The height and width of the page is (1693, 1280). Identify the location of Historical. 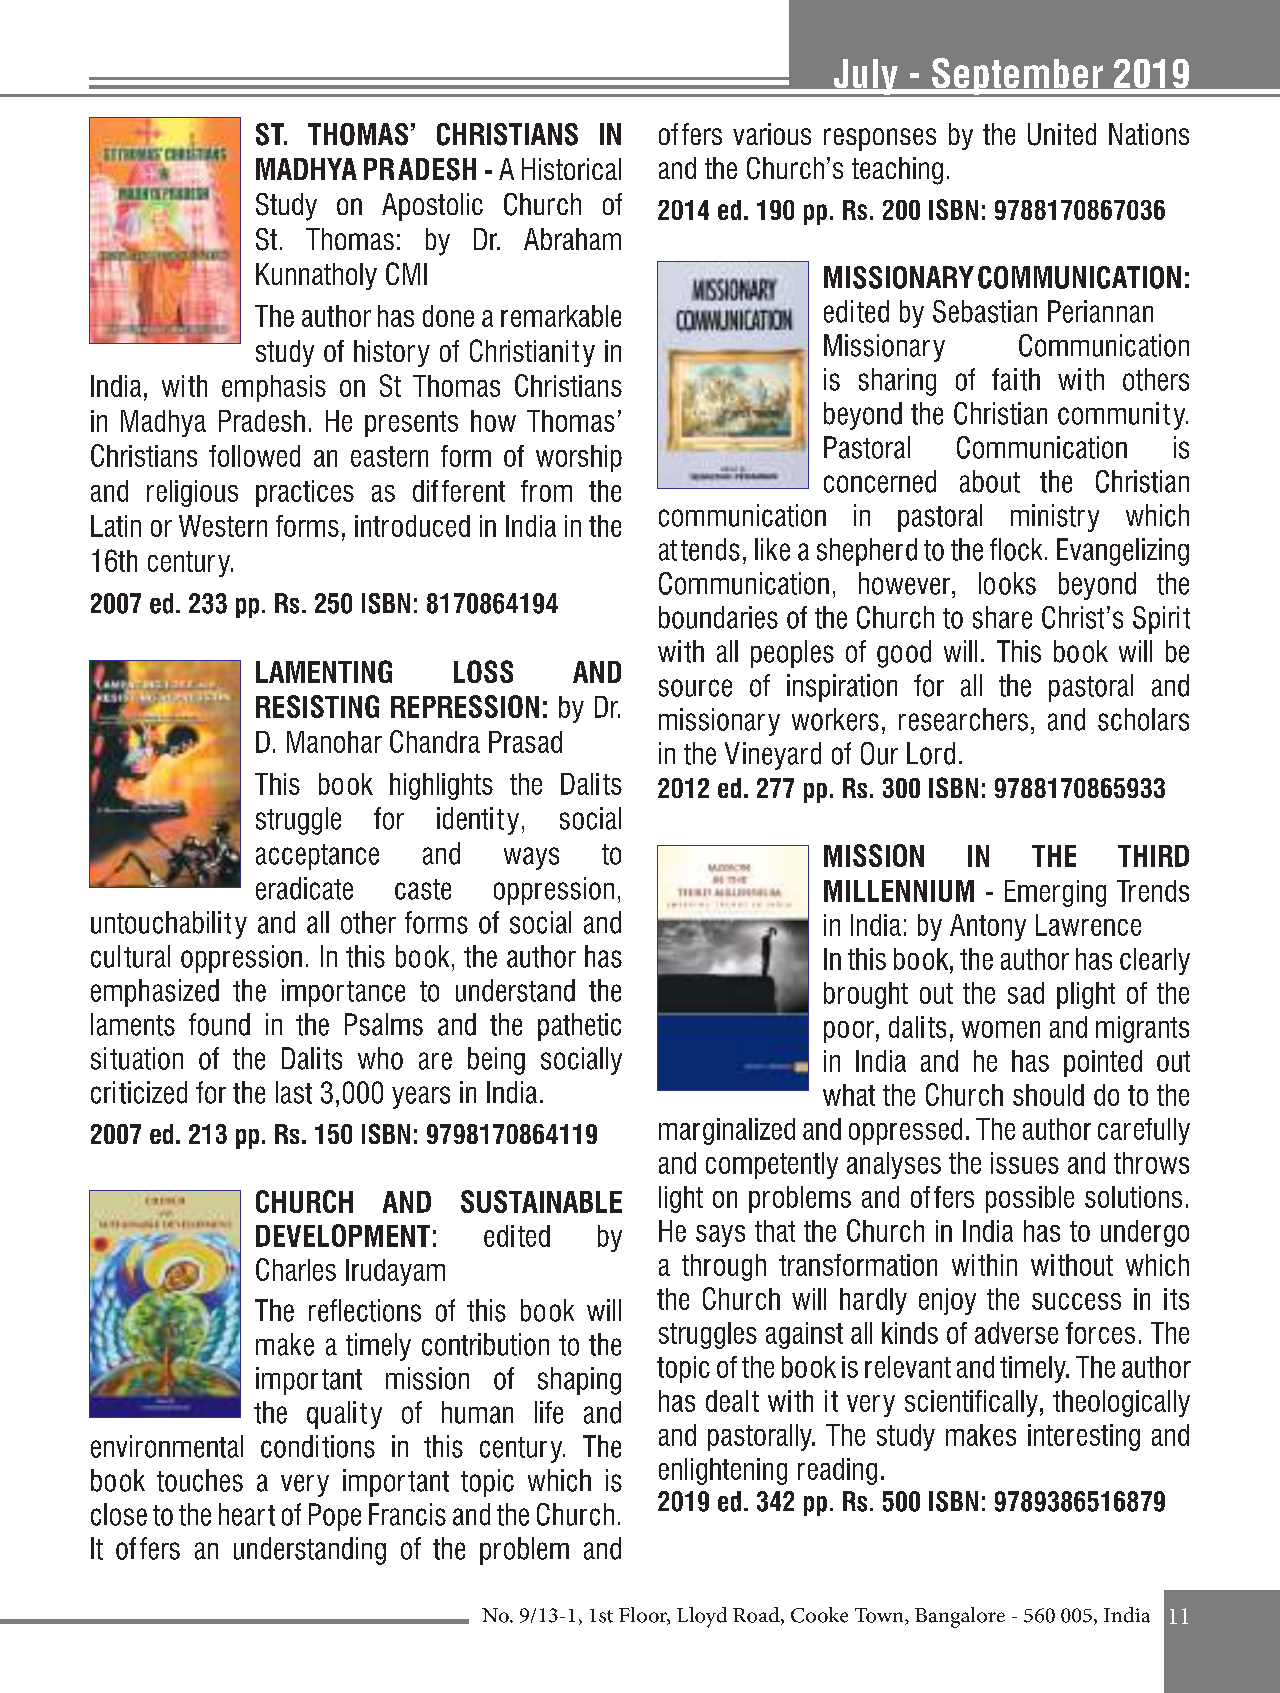
(571, 169).
